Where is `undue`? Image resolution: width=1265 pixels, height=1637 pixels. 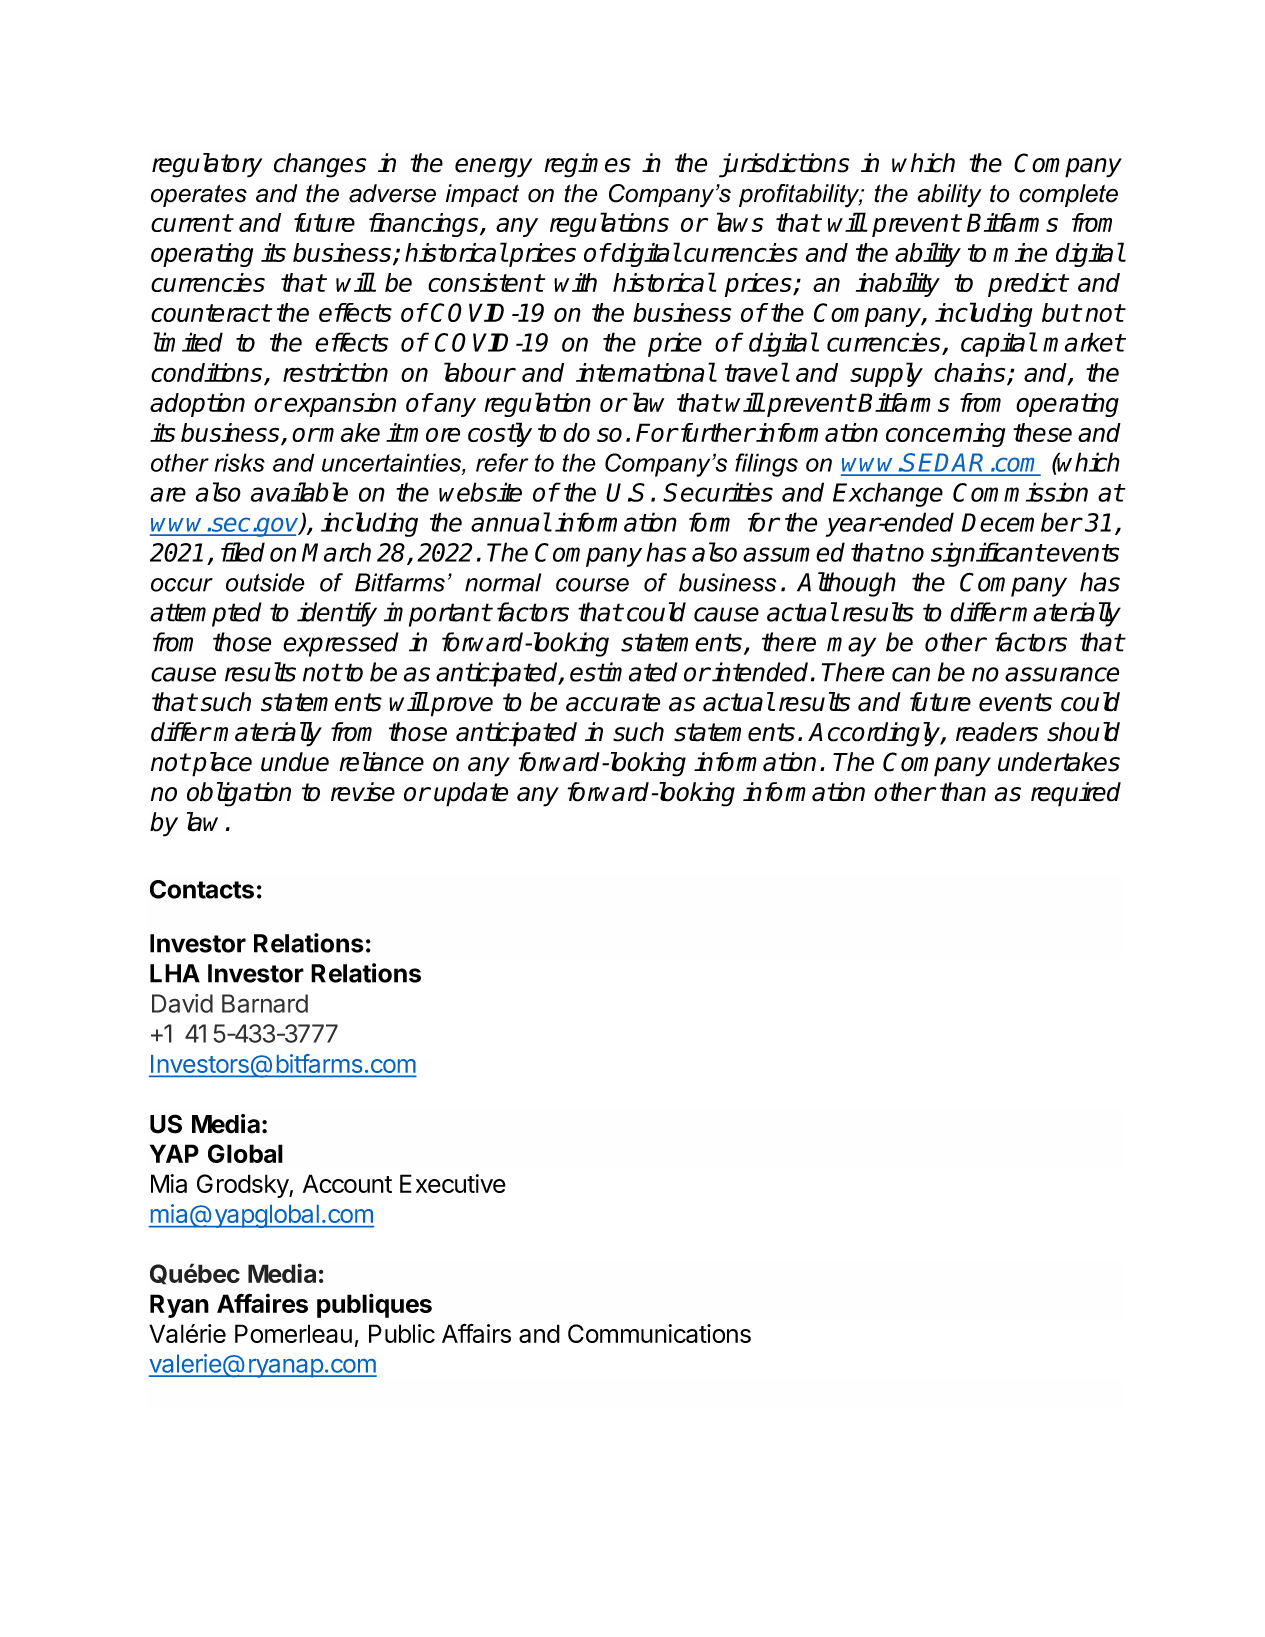
undue is located at coordinates (295, 762).
